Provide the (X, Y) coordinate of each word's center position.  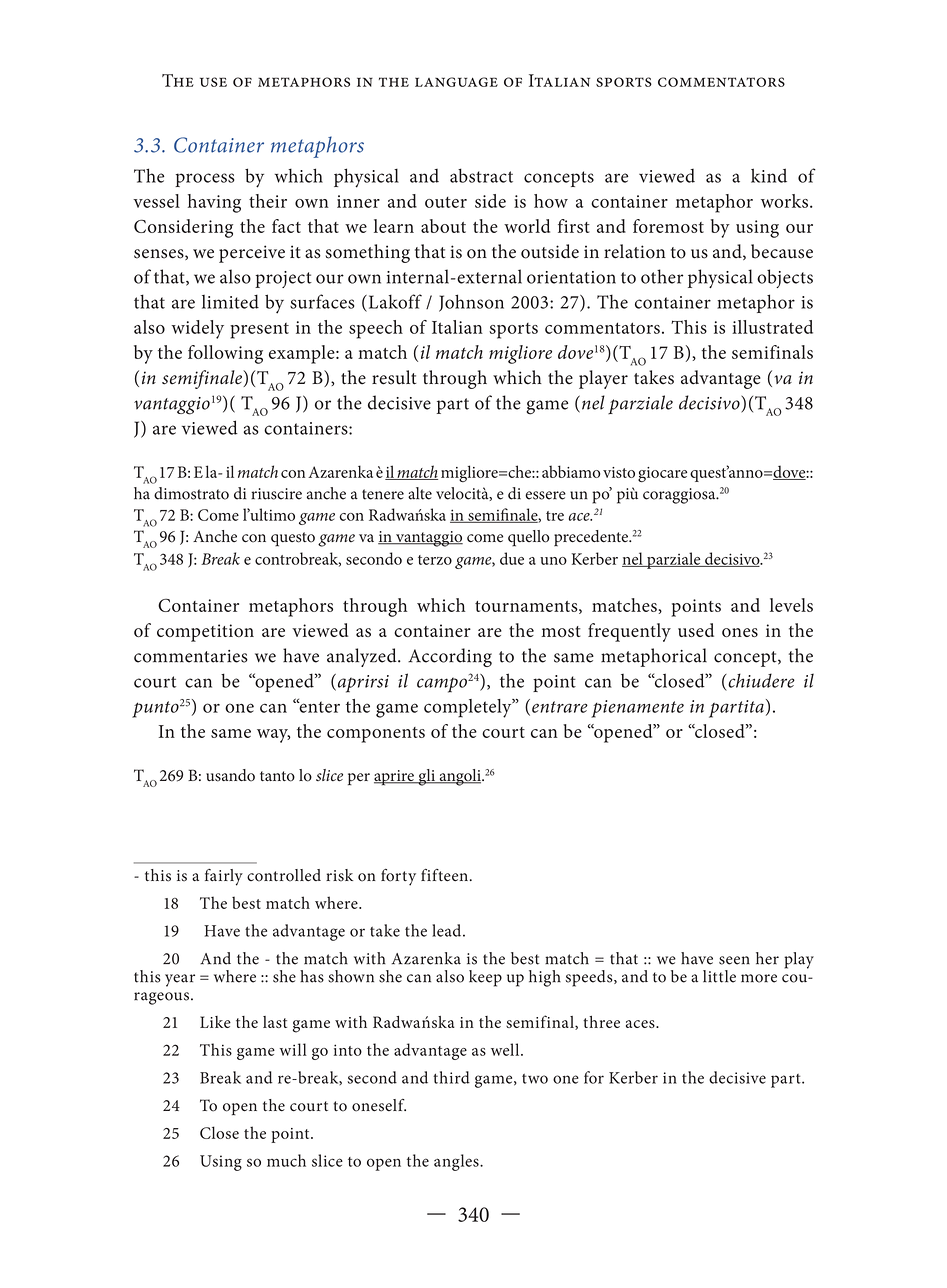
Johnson (471, 303)
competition (205, 633)
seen (734, 960)
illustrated (772, 327)
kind (769, 175)
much (286, 1160)
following (225, 354)
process (204, 180)
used (696, 630)
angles (457, 1162)
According (450, 657)
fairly (224, 877)
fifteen (444, 875)
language (456, 82)
